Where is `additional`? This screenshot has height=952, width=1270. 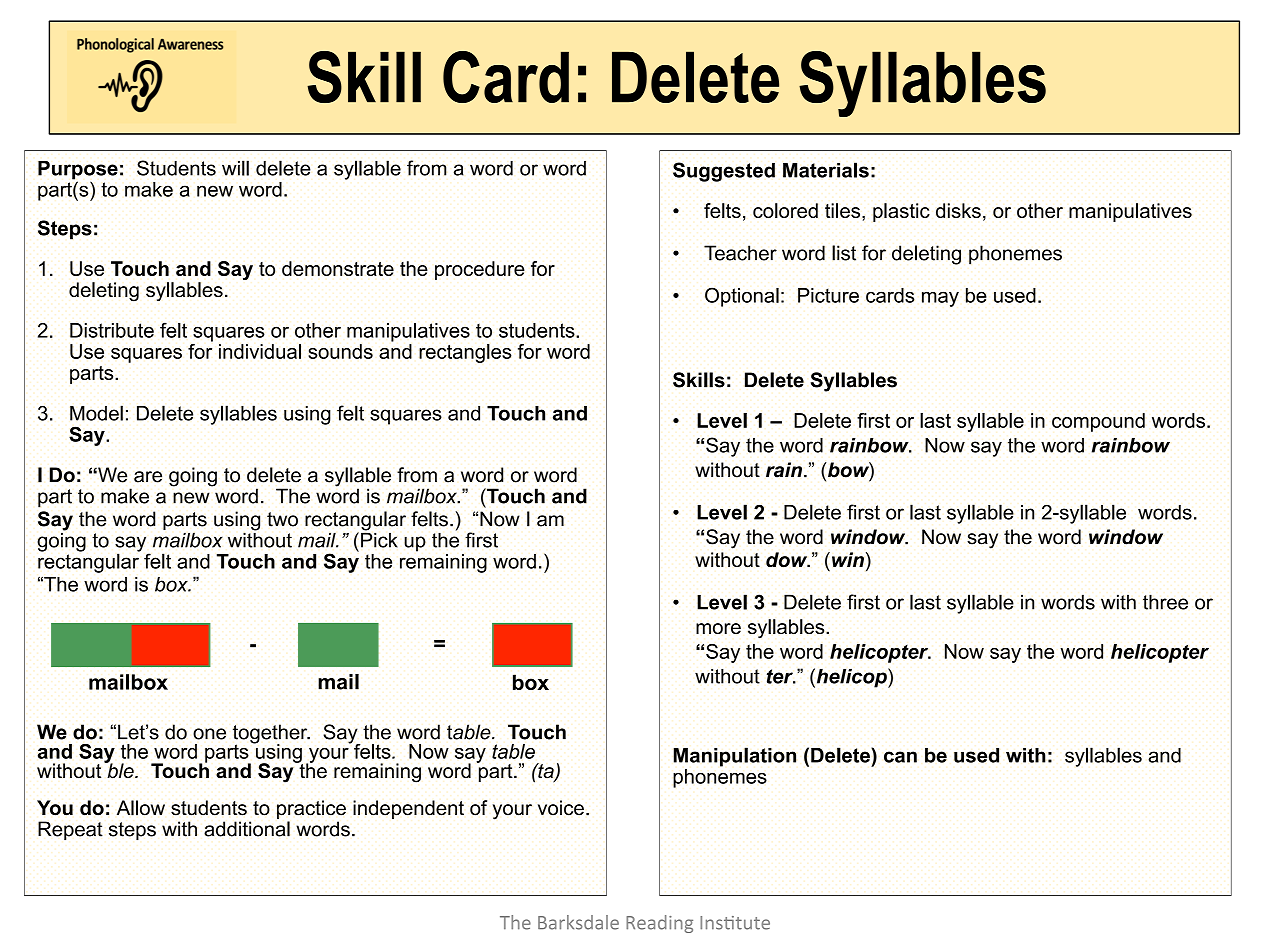
additional is located at coordinates (247, 829).
